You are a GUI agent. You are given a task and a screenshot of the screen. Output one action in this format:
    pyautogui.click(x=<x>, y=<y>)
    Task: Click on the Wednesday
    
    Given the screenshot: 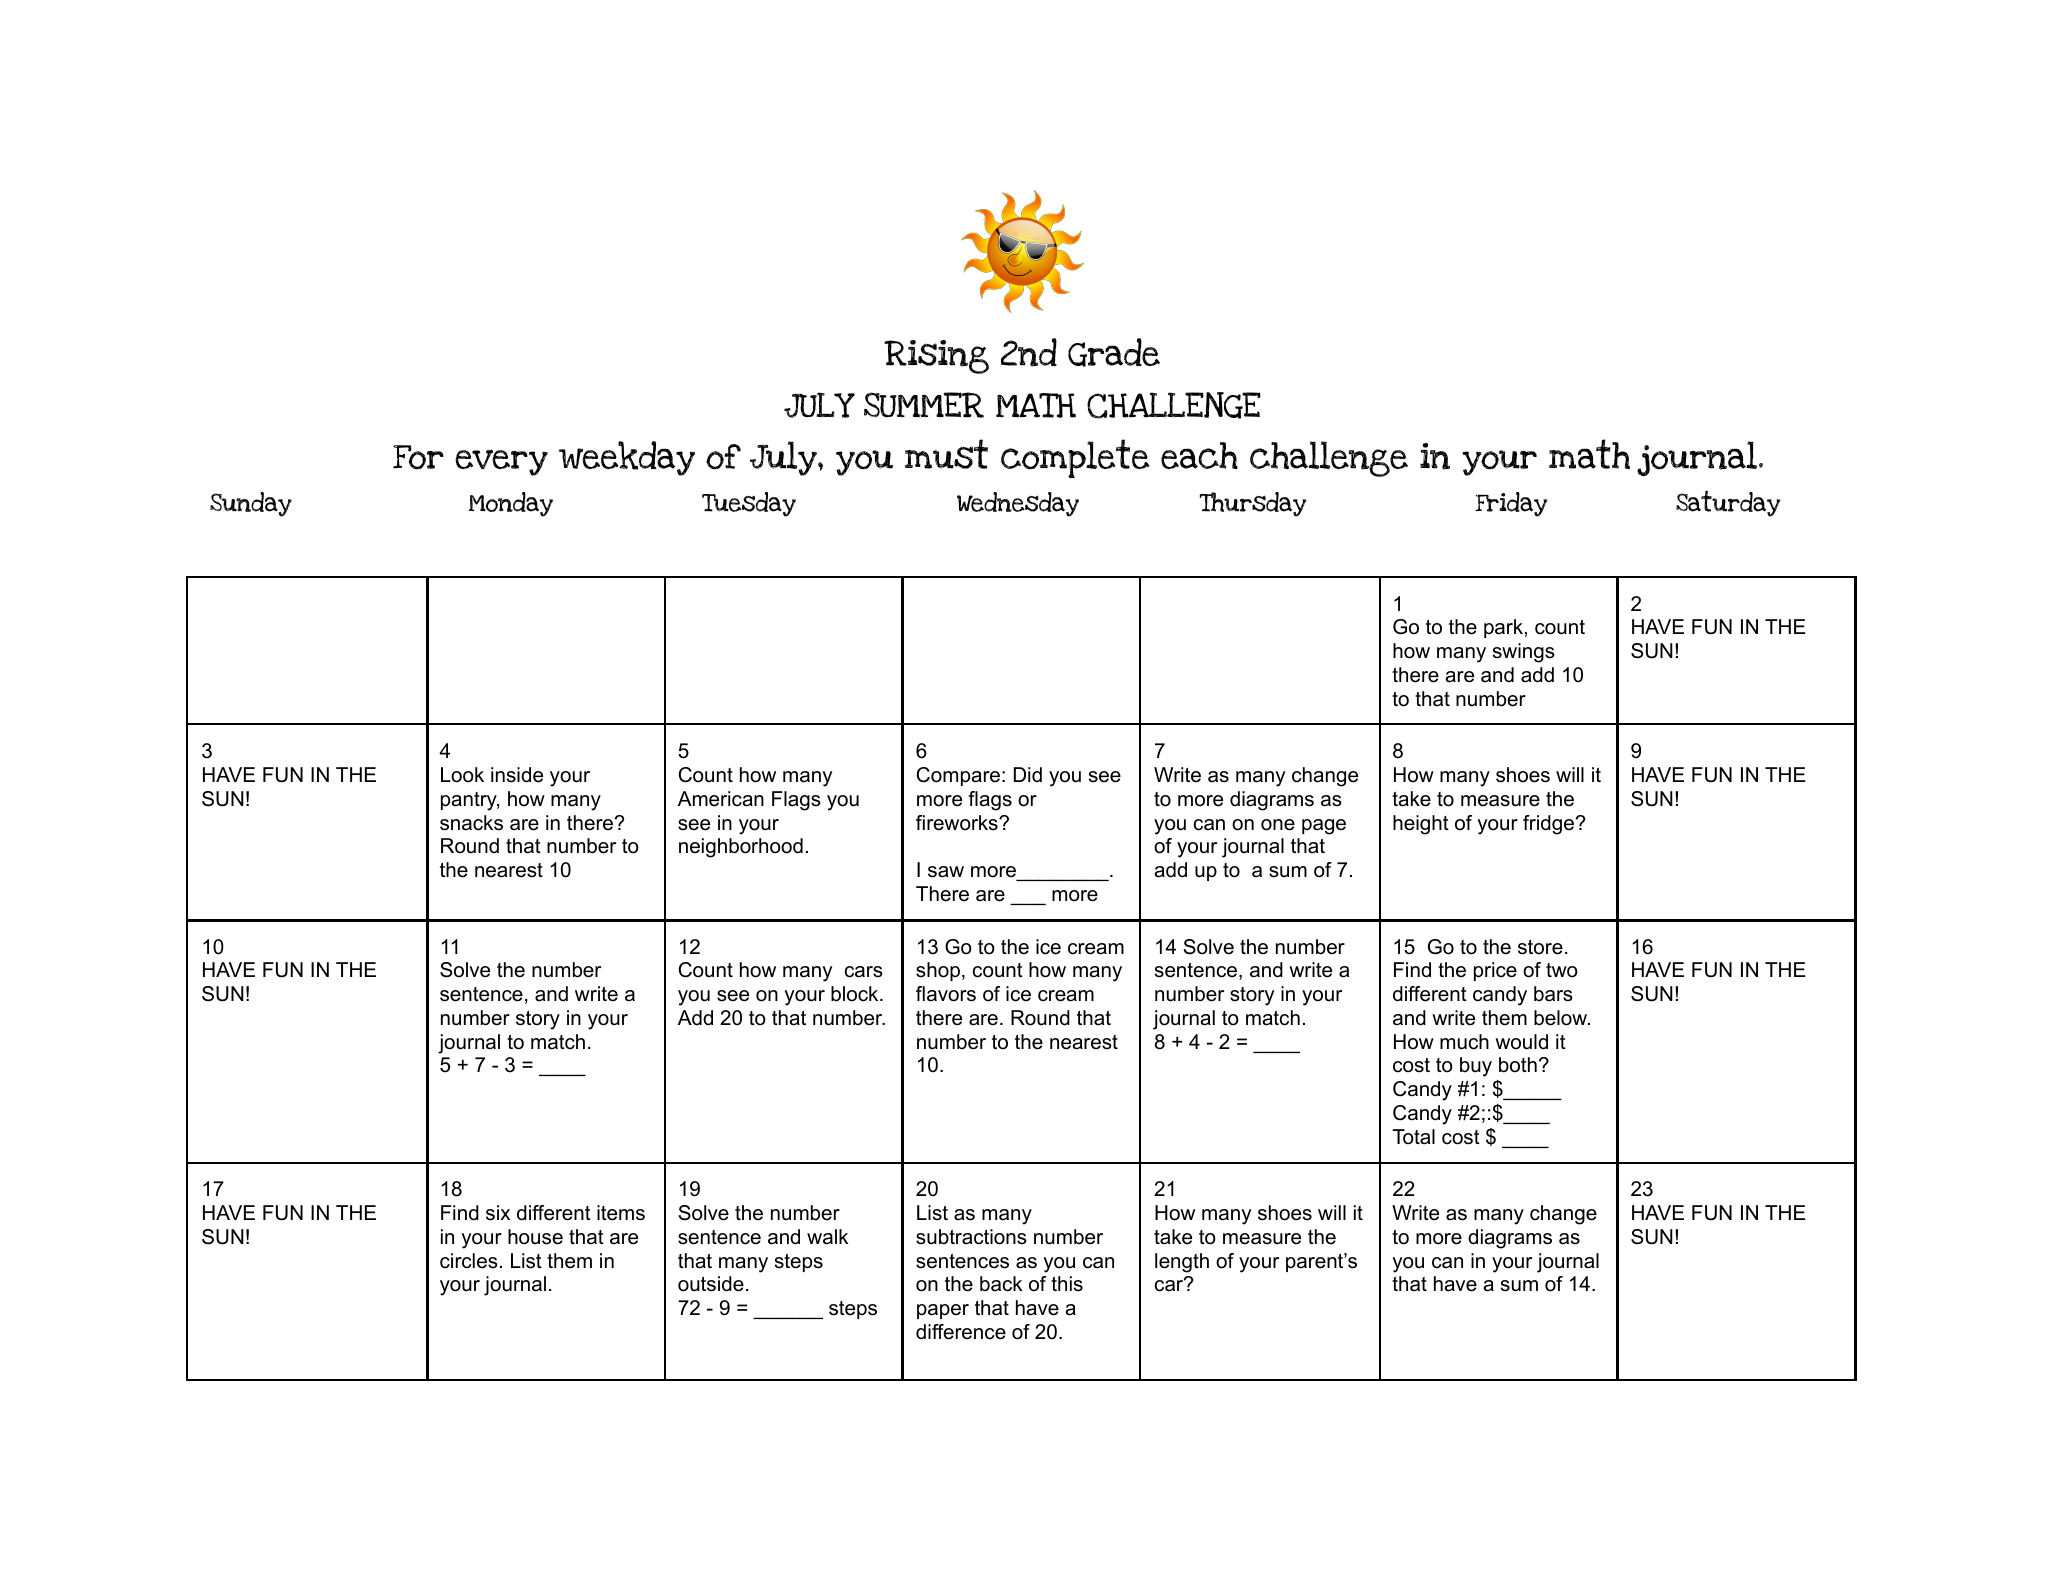 What is the action you would take?
    pyautogui.click(x=1018, y=504)
